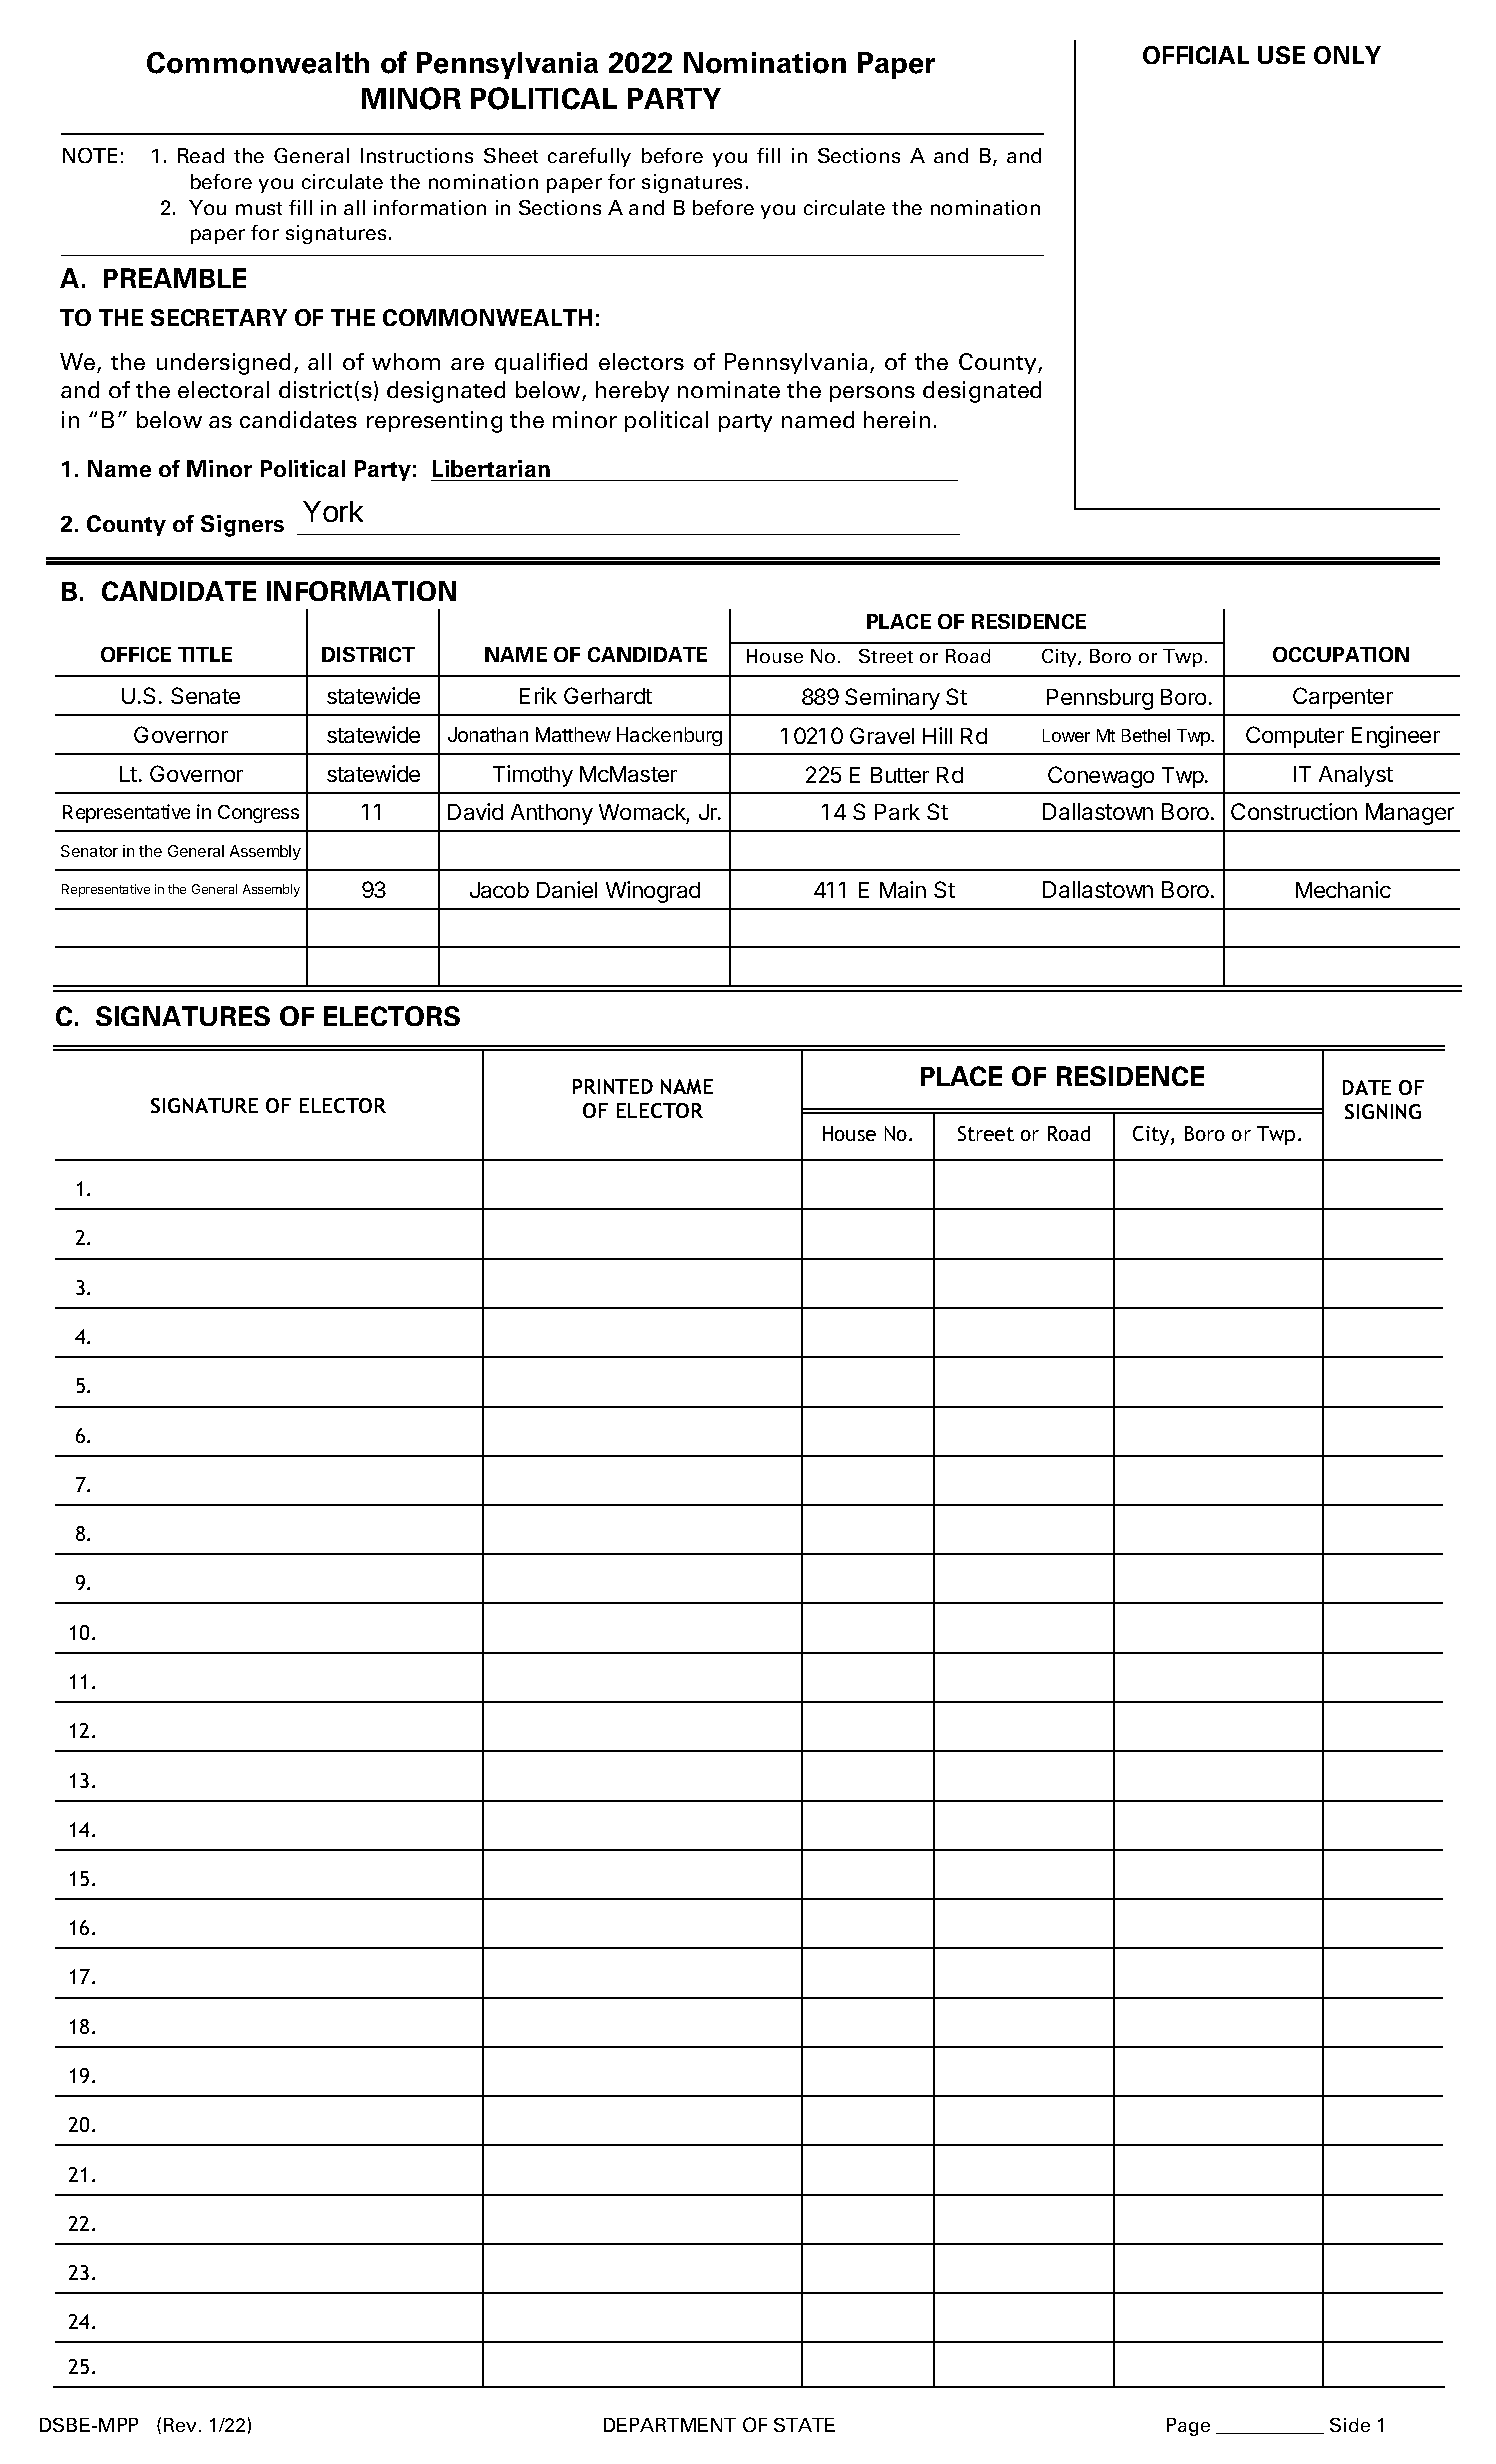 Image resolution: width=1496 pixels, height=2464 pixels. I want to click on OCCUPATION, so click(1341, 654).
